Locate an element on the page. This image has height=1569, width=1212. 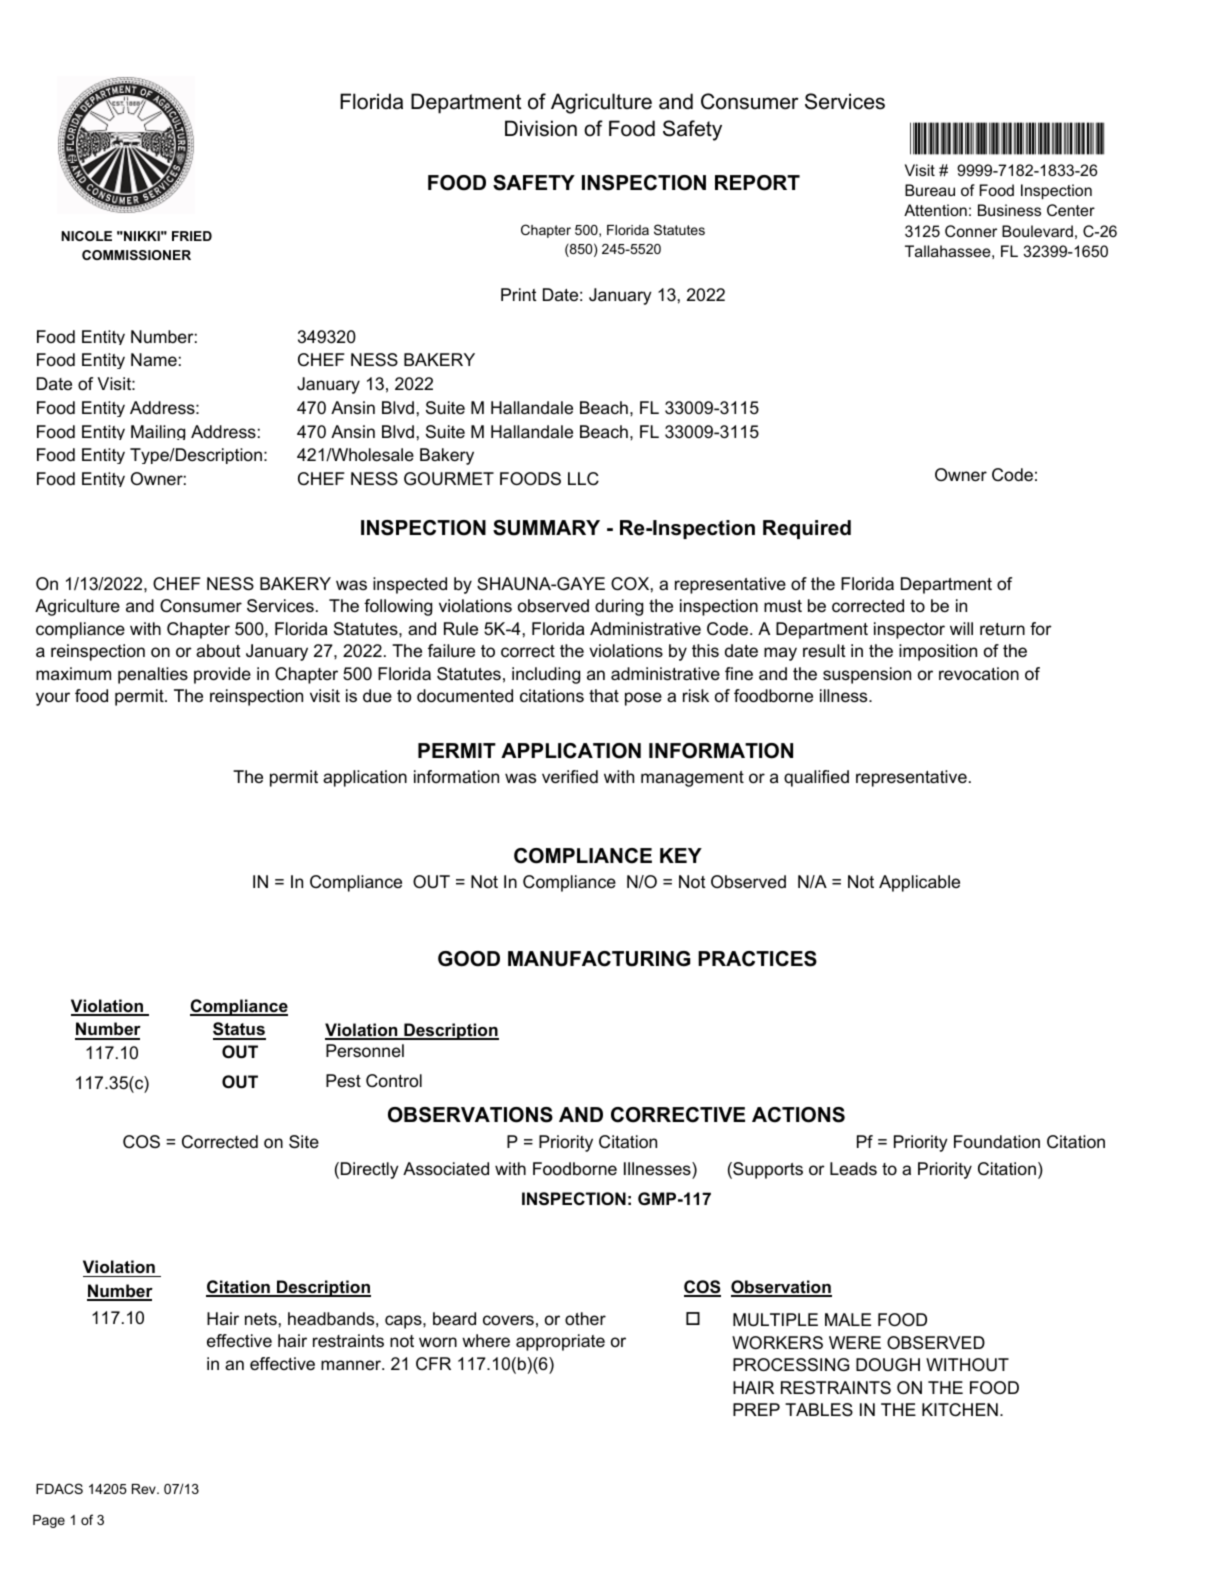
Division is located at coordinates (541, 128).
